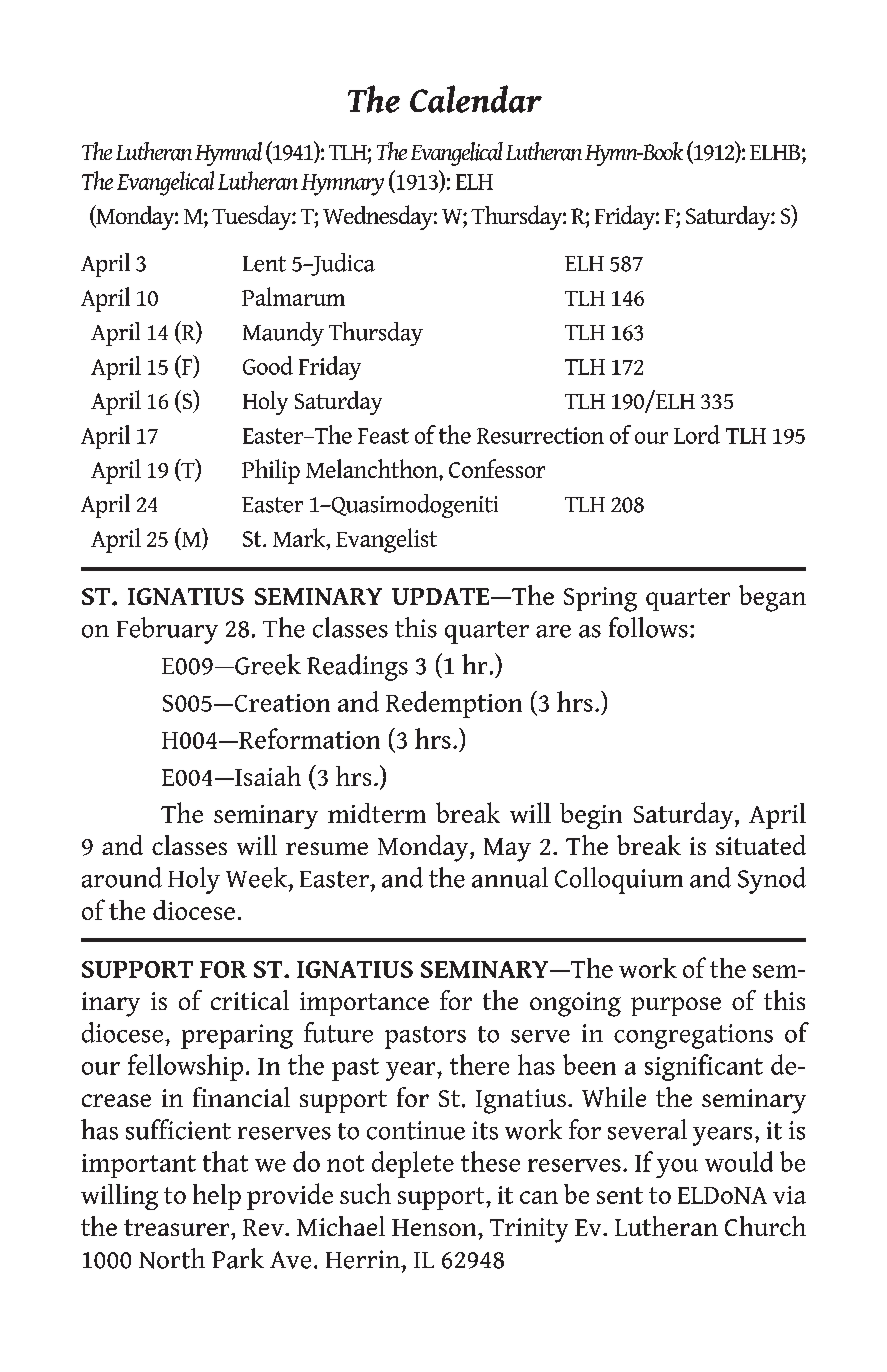 The height and width of the document is (1372, 887). What do you see at coordinates (761, 845) in the document?
I see `situated` at bounding box center [761, 845].
